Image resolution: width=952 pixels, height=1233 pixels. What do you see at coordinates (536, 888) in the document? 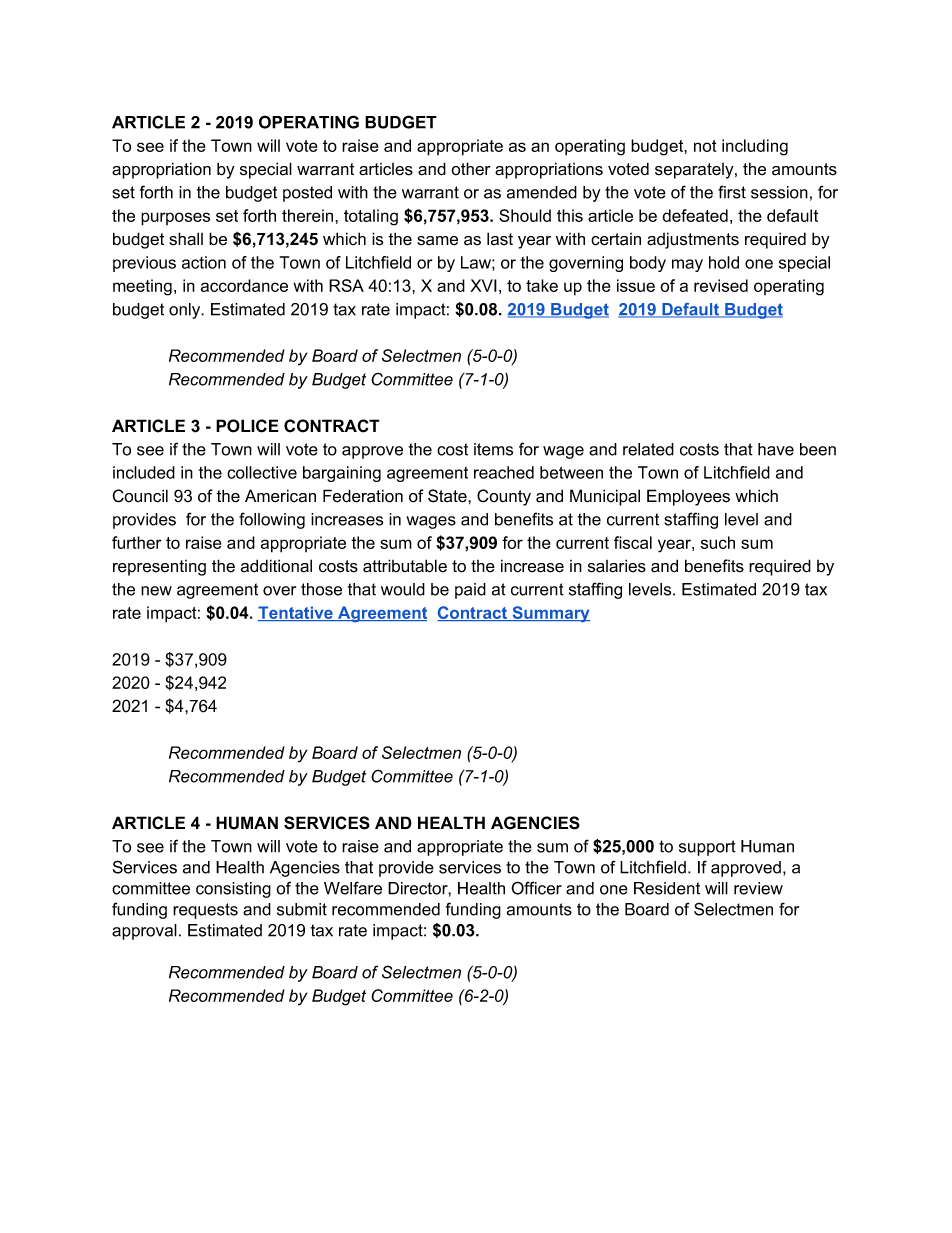
I see `Officer` at bounding box center [536, 888].
